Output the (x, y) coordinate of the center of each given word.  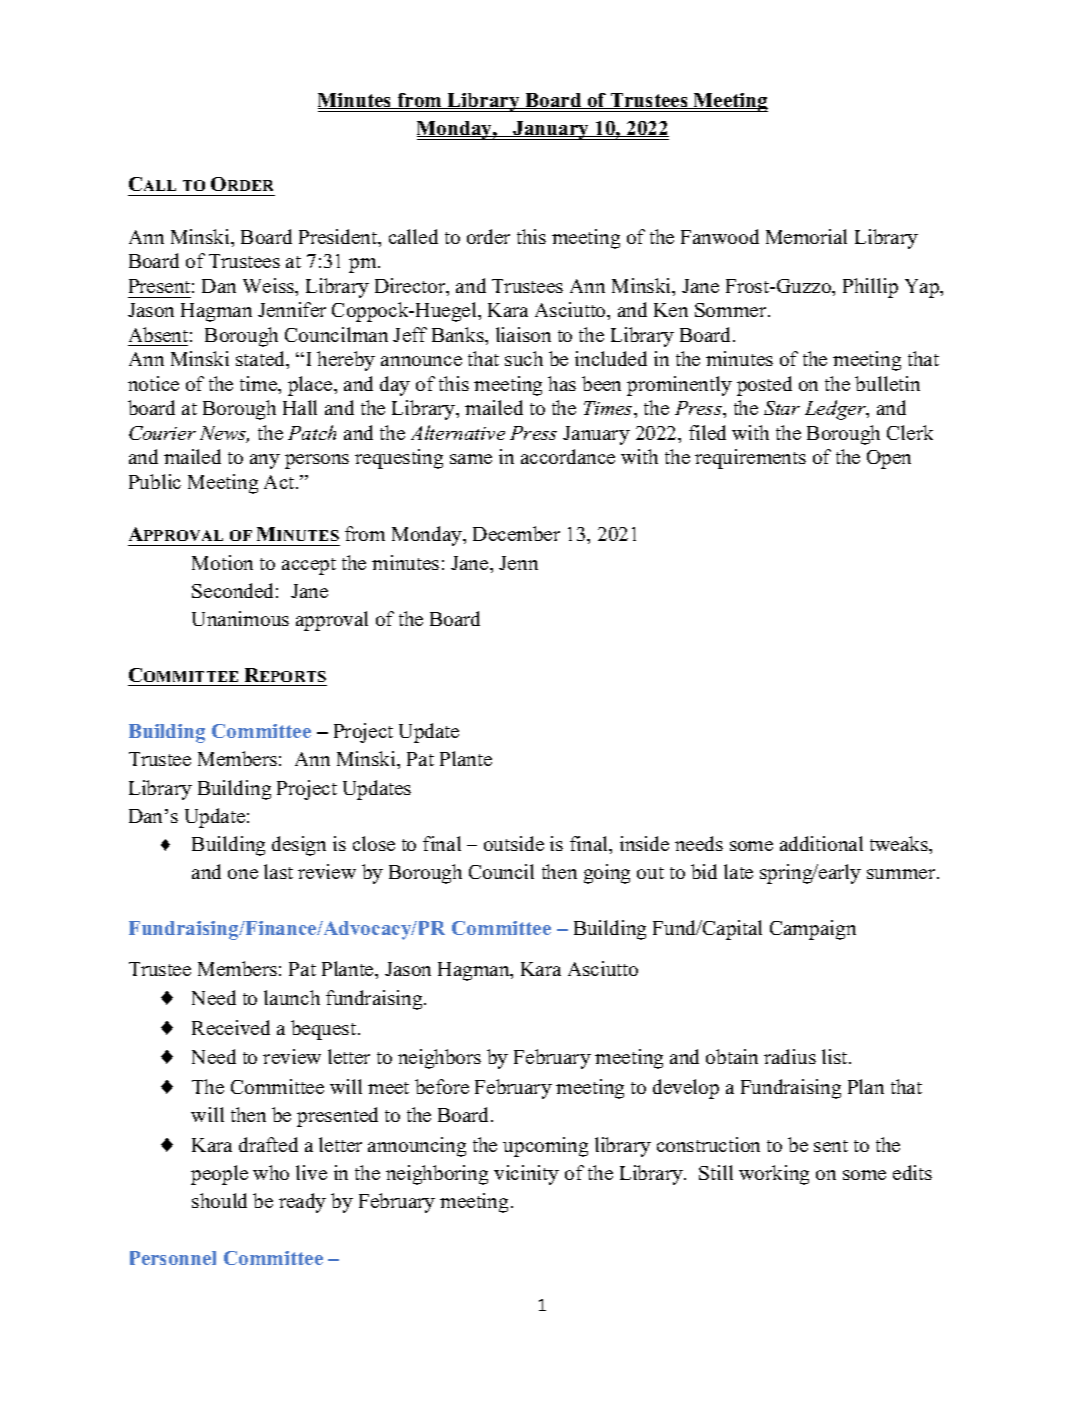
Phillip (870, 288)
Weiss (269, 285)
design (299, 846)
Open (889, 459)
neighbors (439, 1059)
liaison (523, 334)
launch (292, 997)
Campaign (813, 930)
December (516, 533)
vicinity (526, 1175)
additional (821, 843)
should (219, 1200)
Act (280, 482)
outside (514, 843)
